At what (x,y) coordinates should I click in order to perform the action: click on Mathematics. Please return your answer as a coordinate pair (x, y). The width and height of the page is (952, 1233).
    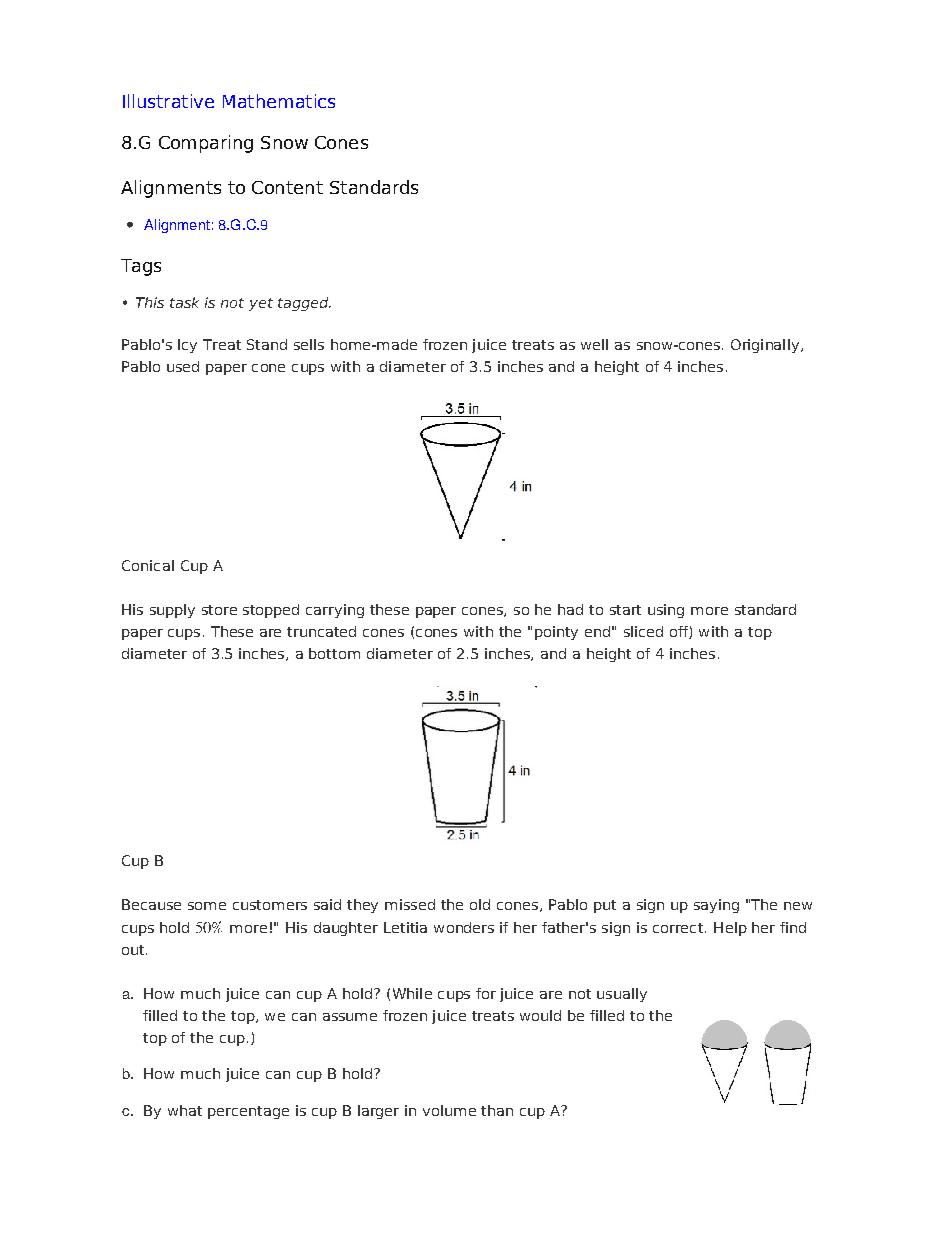
    Looking at the image, I should click on (279, 101).
